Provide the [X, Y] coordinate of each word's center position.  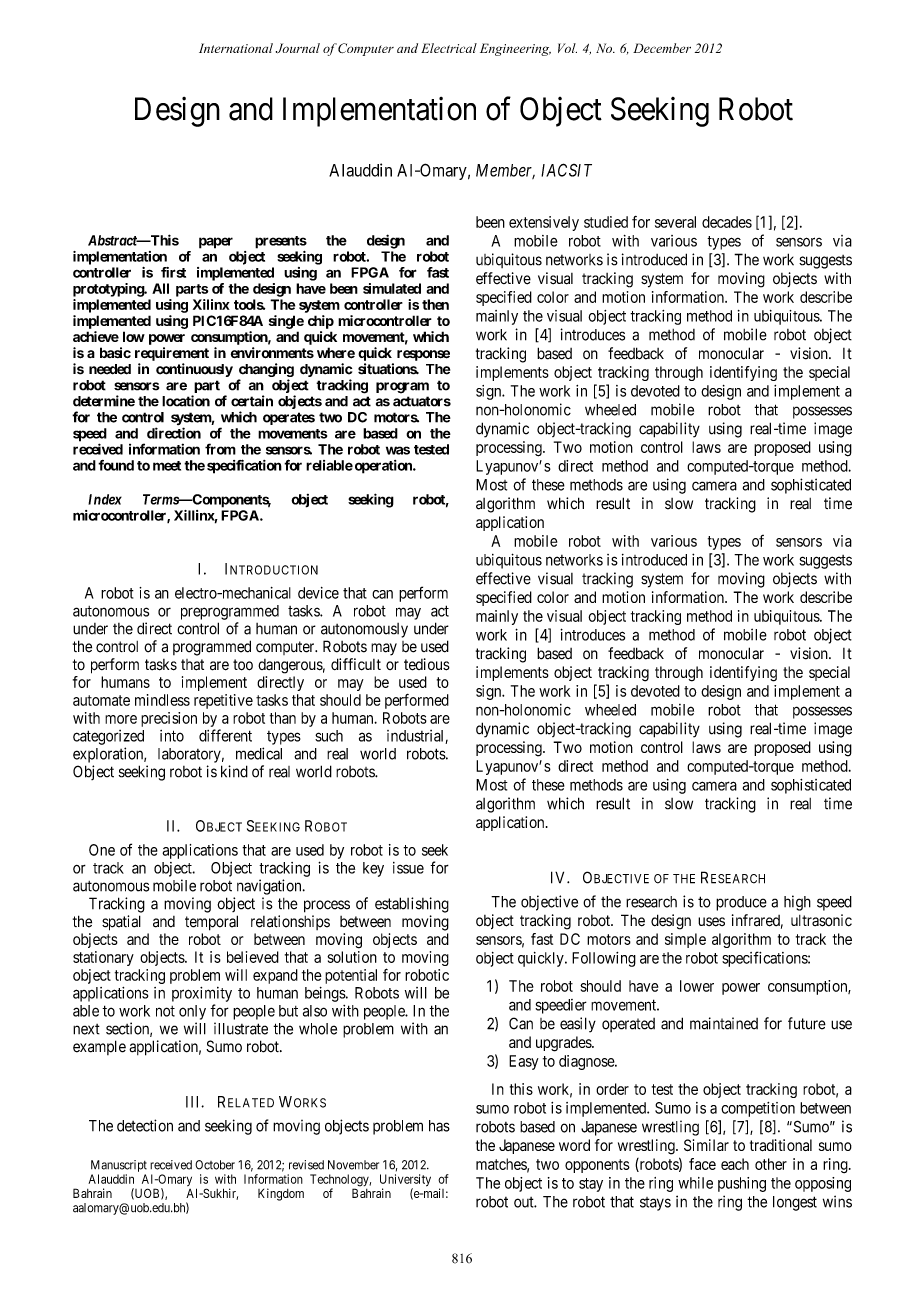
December [662, 48]
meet [167, 466]
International [236, 48]
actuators [422, 401]
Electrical [449, 48]
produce [741, 903]
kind [234, 771]
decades [727, 222]
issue [408, 868]
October [215, 1165]
